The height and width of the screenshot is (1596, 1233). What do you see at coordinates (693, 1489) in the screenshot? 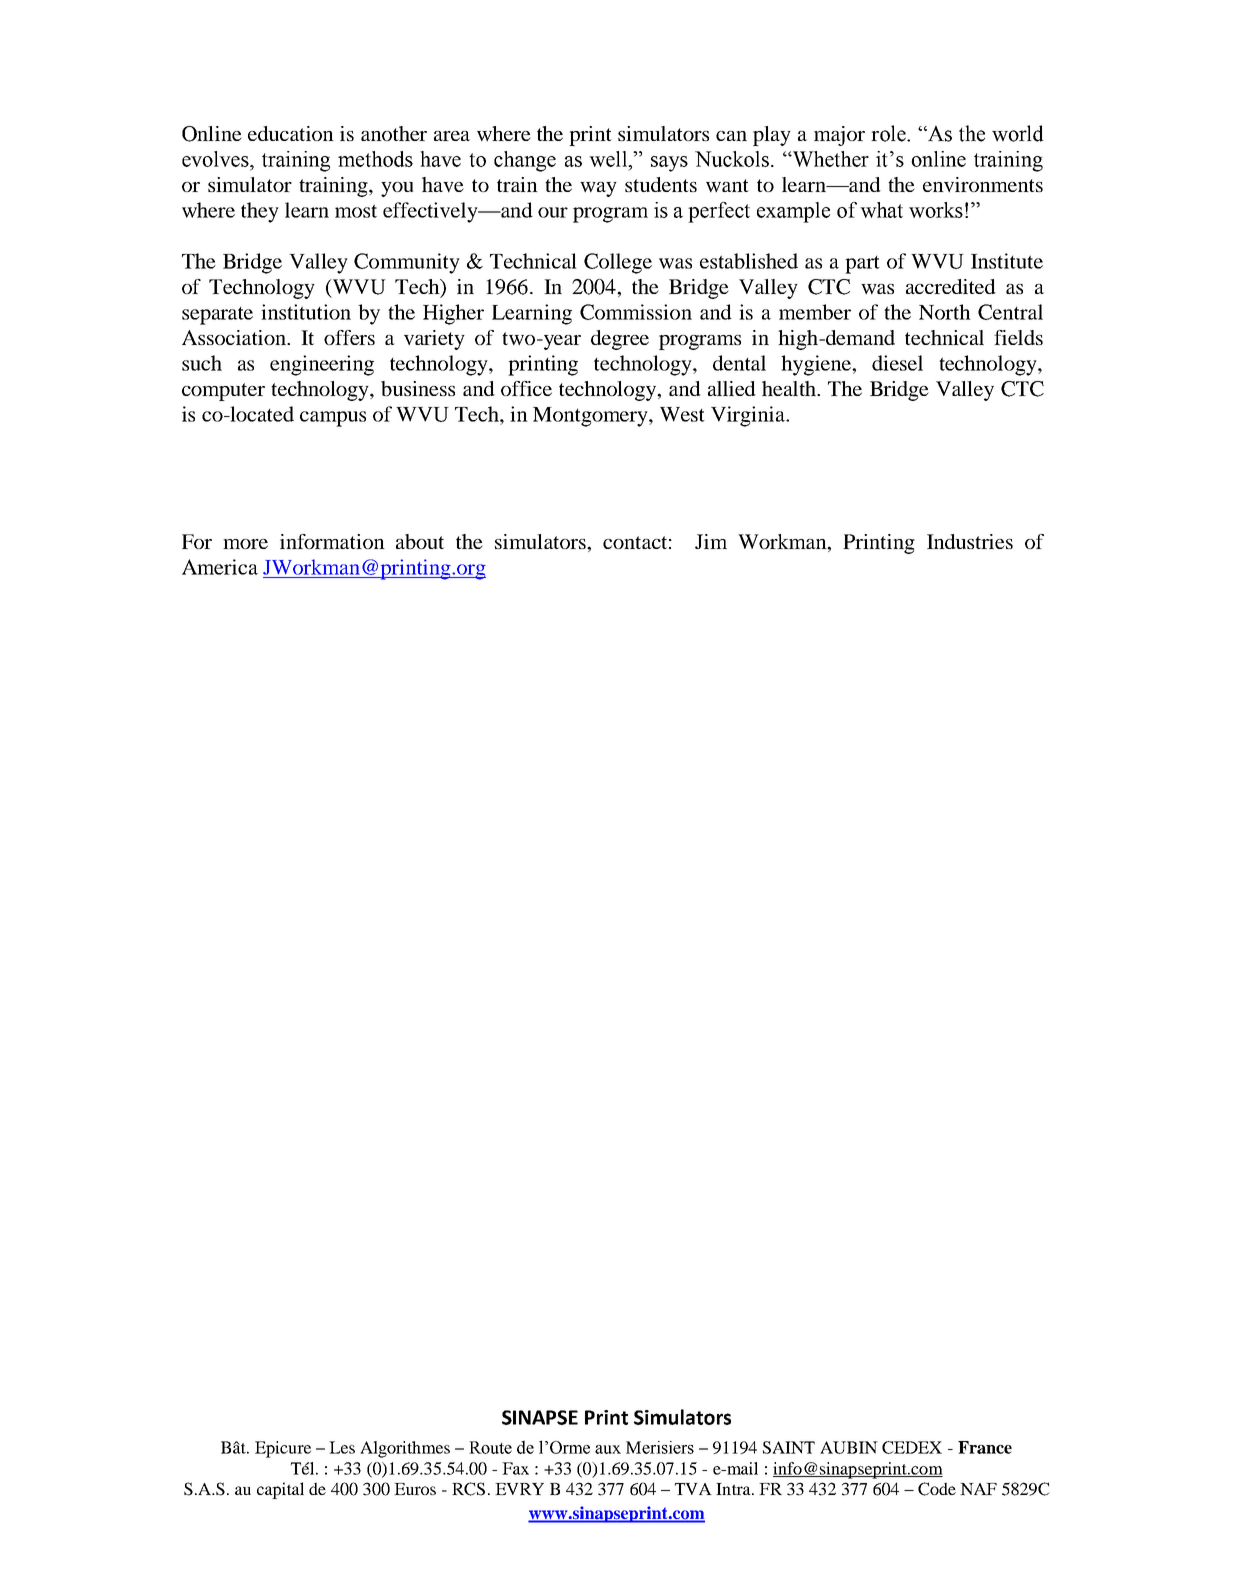
I see `TVA` at bounding box center [693, 1489].
